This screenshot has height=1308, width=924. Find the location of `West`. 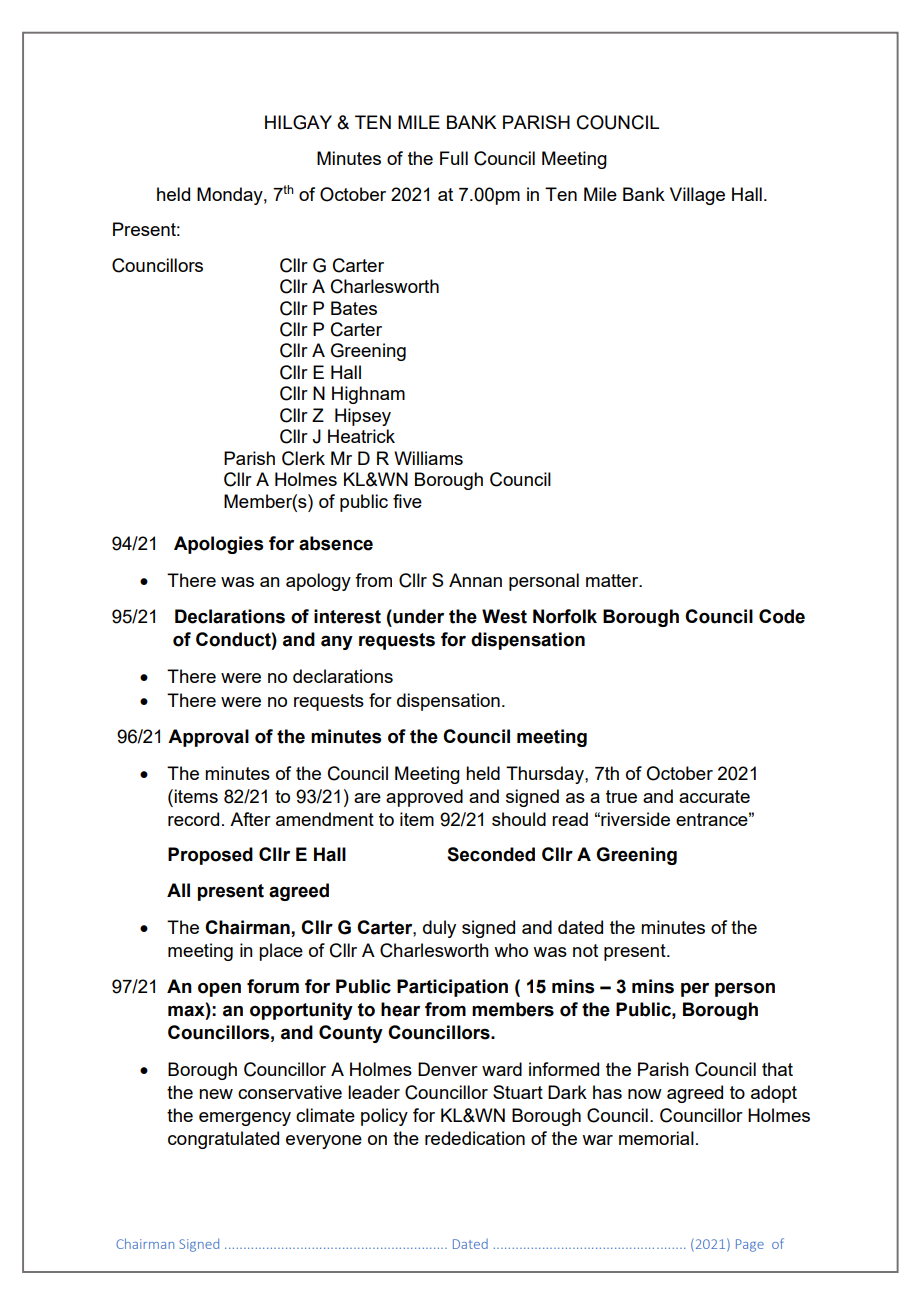

West is located at coordinates (504, 616).
